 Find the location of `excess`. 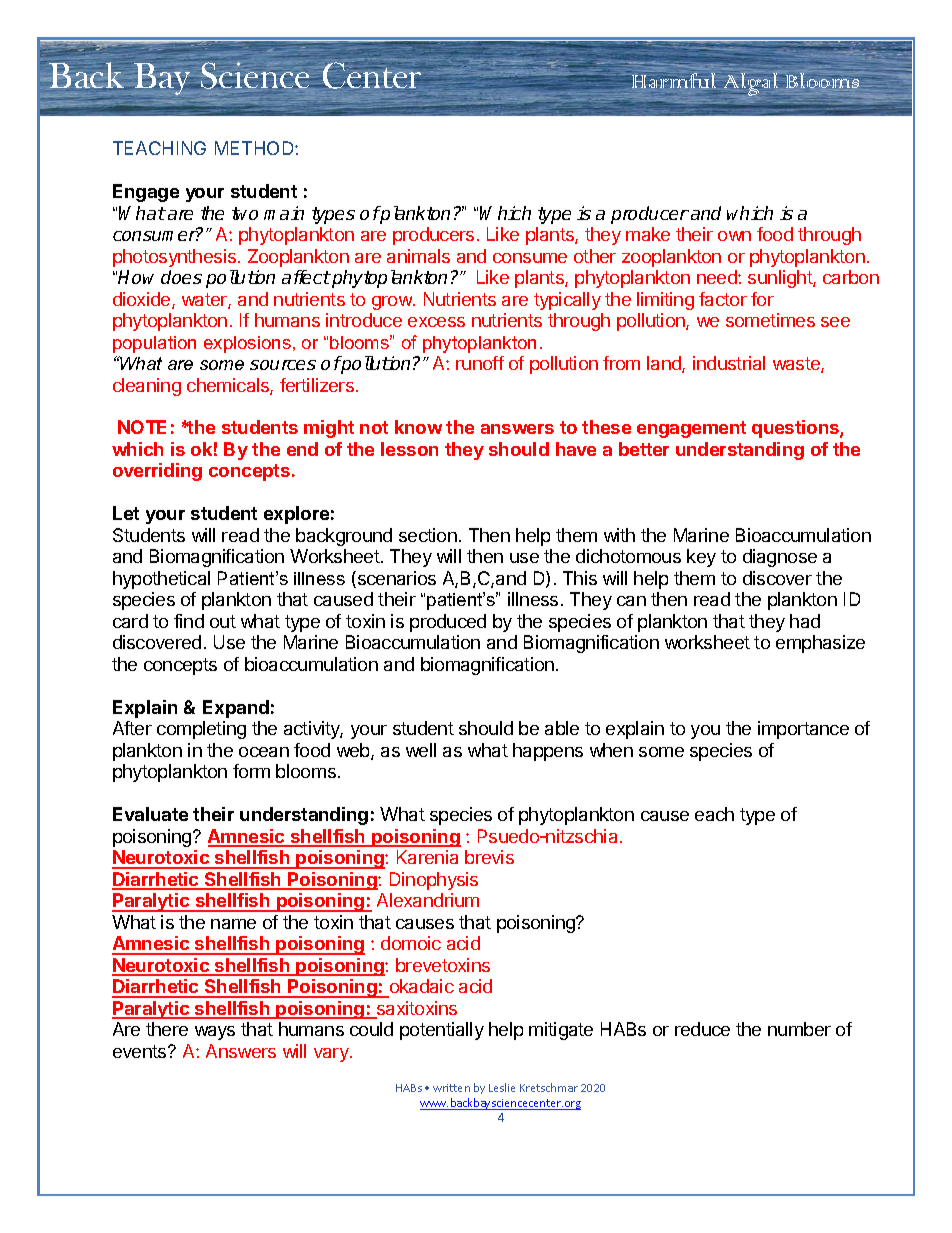

excess is located at coordinates (436, 322).
